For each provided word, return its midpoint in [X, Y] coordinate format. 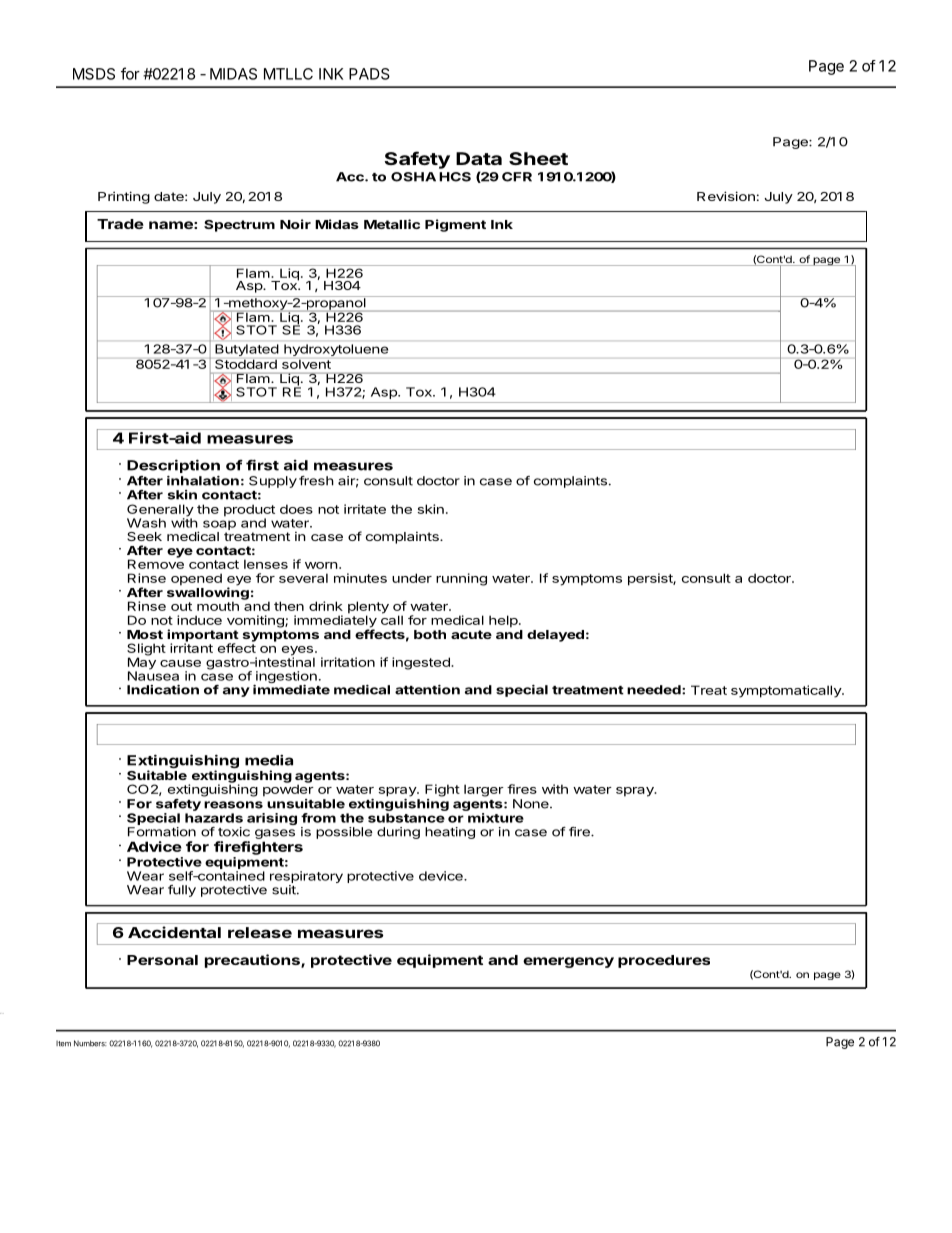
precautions [253, 961]
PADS [369, 74]
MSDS [94, 74]
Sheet [538, 158]
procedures [664, 961]
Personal [162, 960]
